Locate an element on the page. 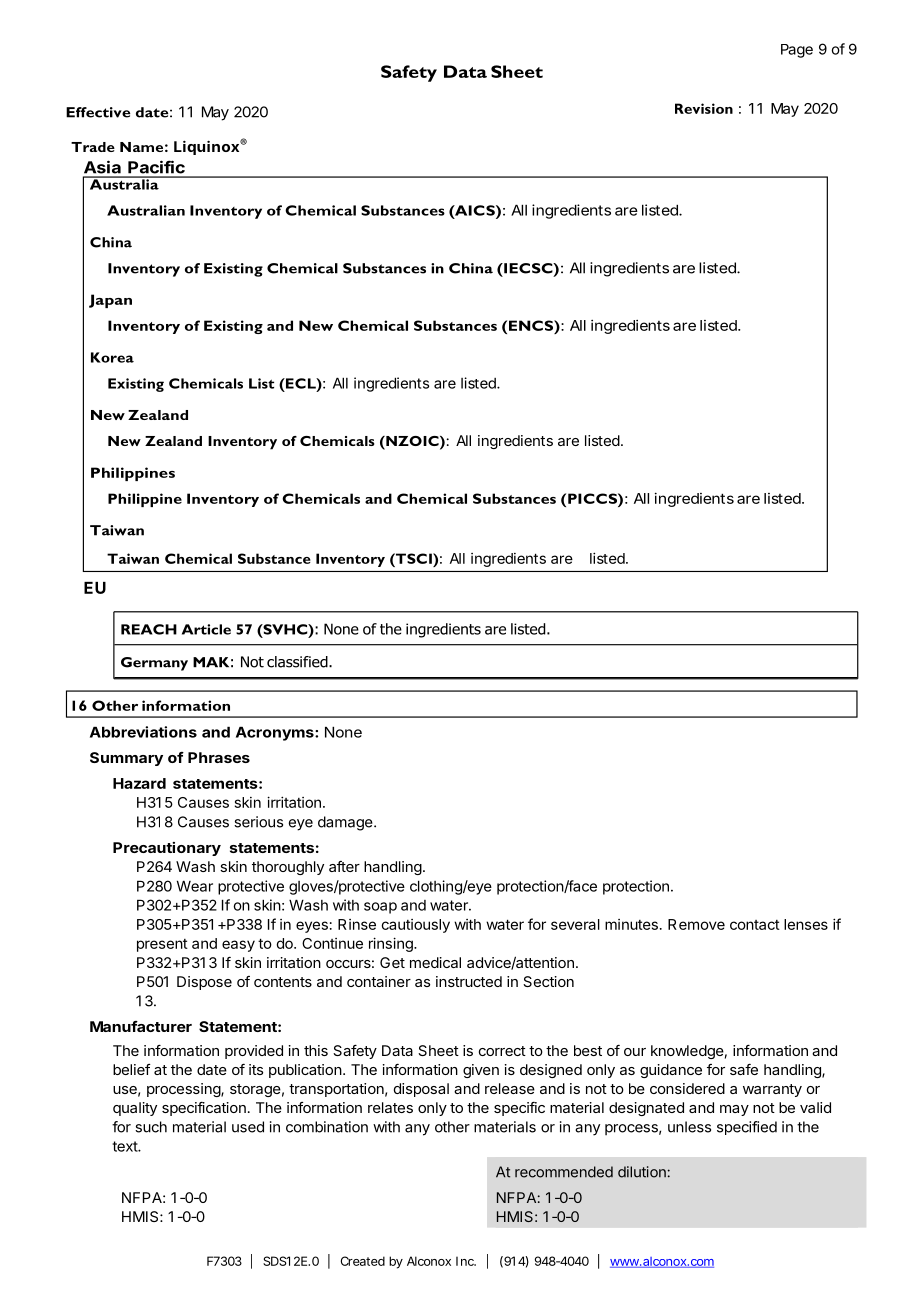 The height and width of the document is (1307, 924). text is located at coordinates (125, 1146).
